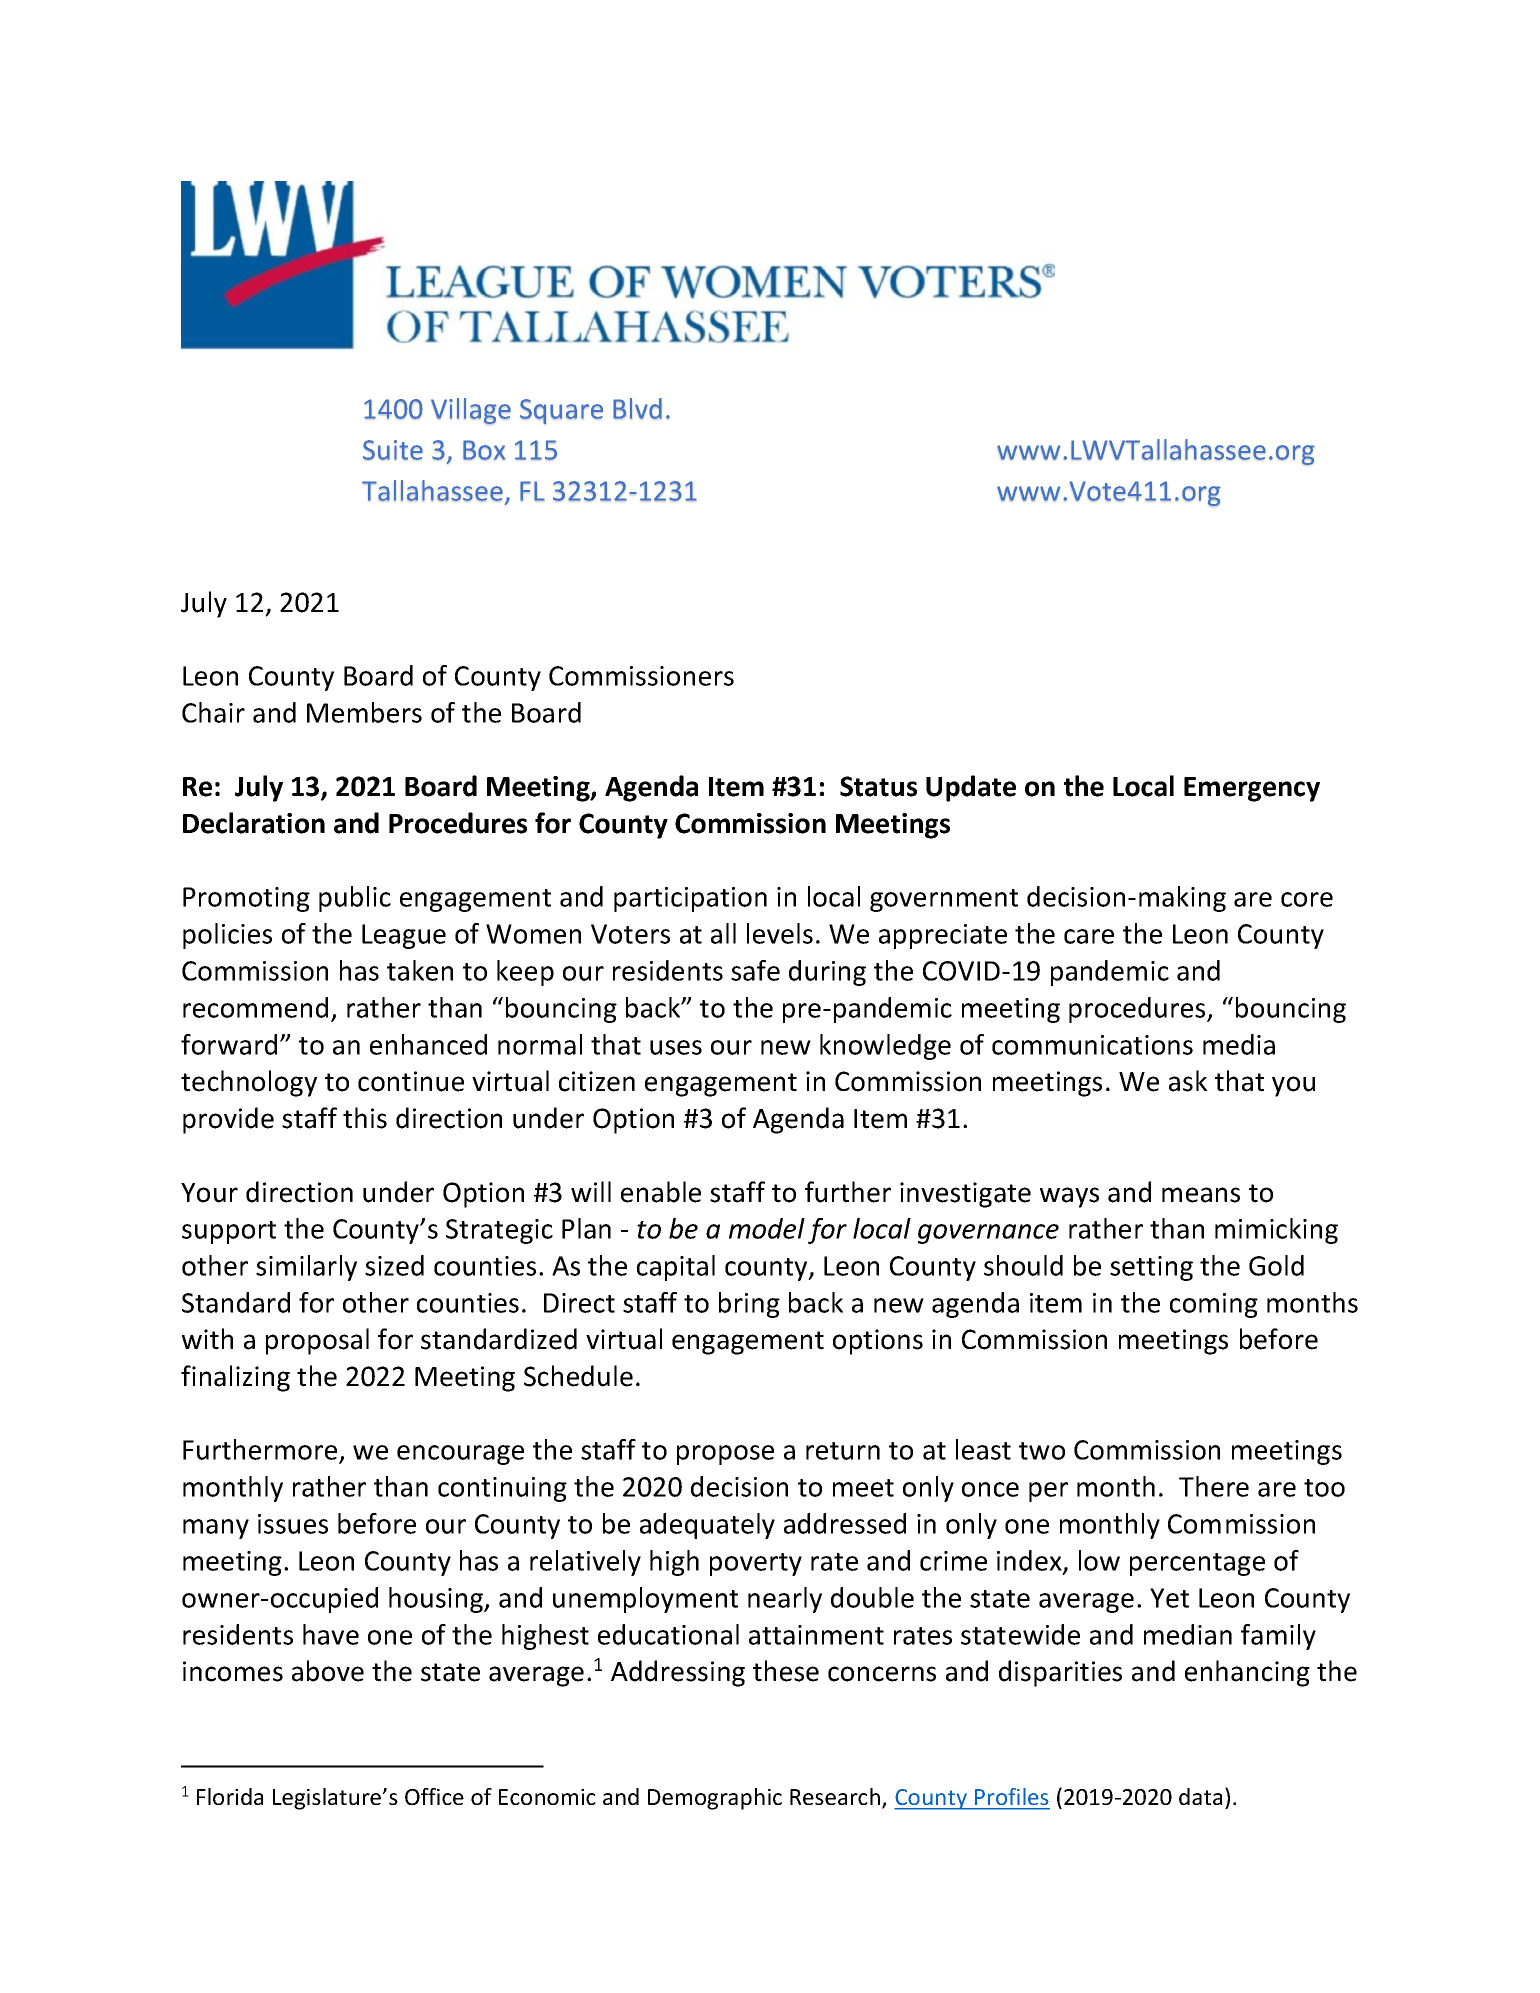 Image resolution: width=1540 pixels, height=1993 pixels. What do you see at coordinates (878, 786) in the document?
I see `Status` at bounding box center [878, 786].
